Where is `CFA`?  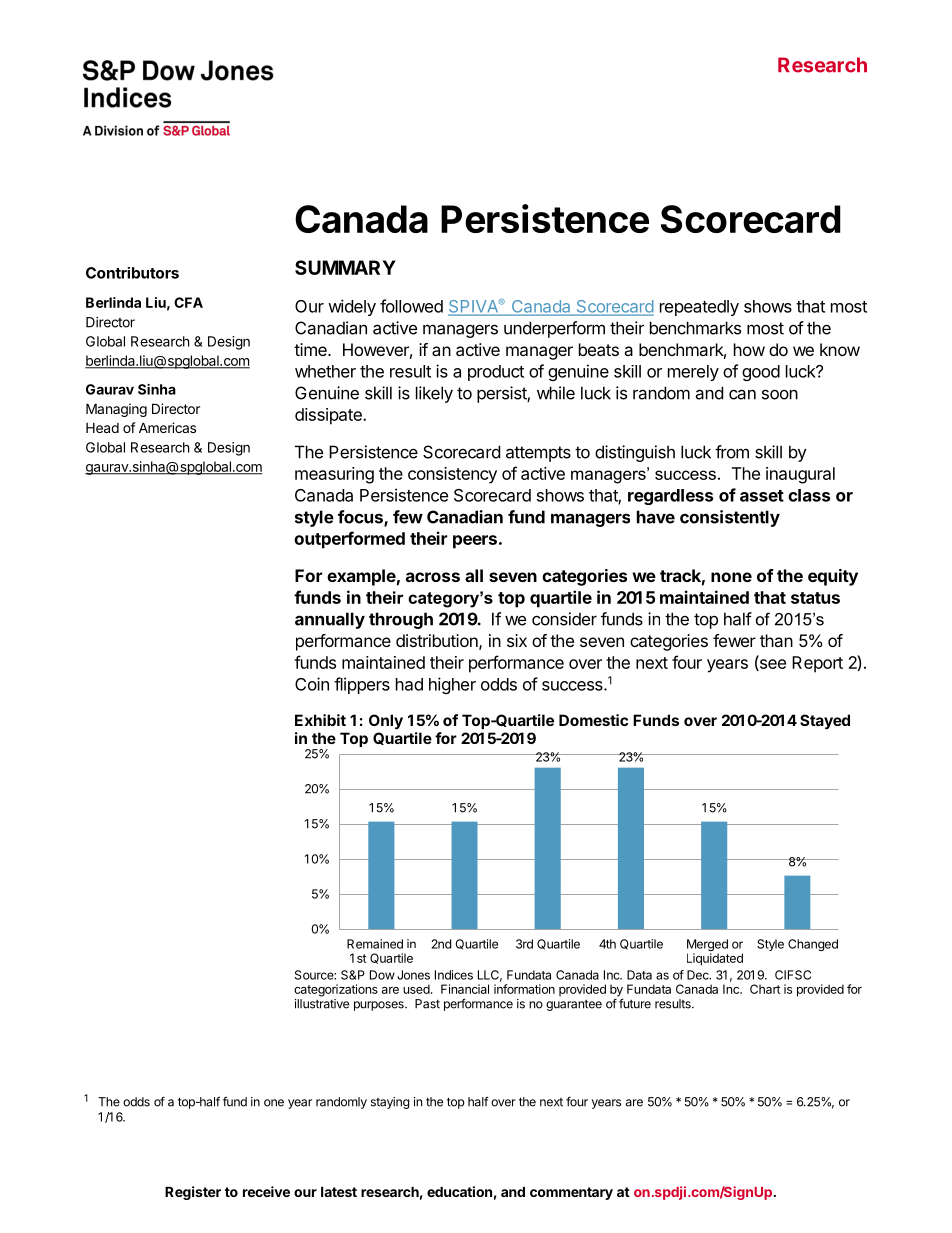
CFA is located at coordinates (188, 302).
